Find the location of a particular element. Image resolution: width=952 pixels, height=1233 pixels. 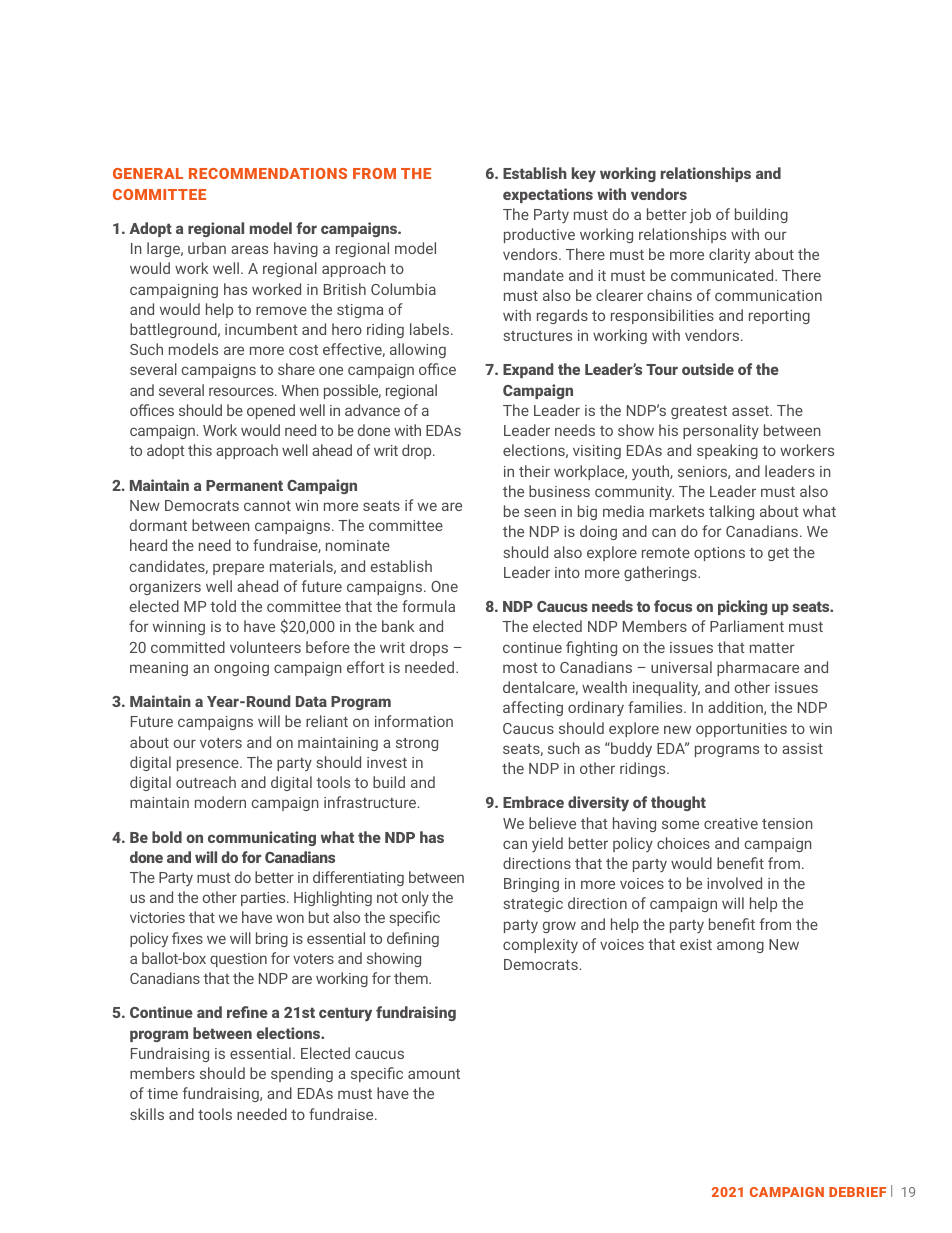

cannot is located at coordinates (267, 506).
